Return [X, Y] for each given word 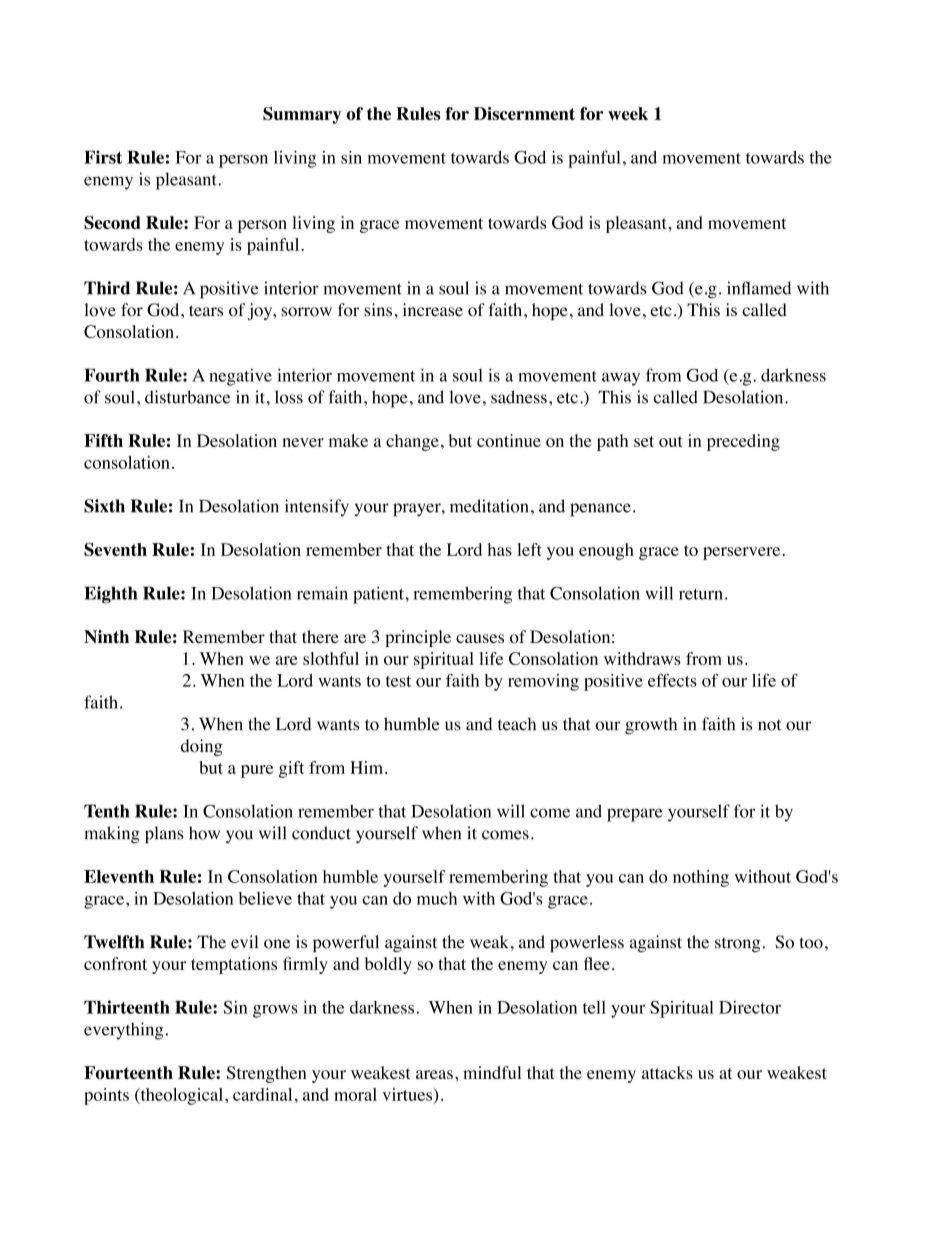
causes [480, 638]
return [701, 594]
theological [182, 1096]
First [103, 157]
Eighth [111, 595]
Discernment [524, 113]
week [628, 113]
